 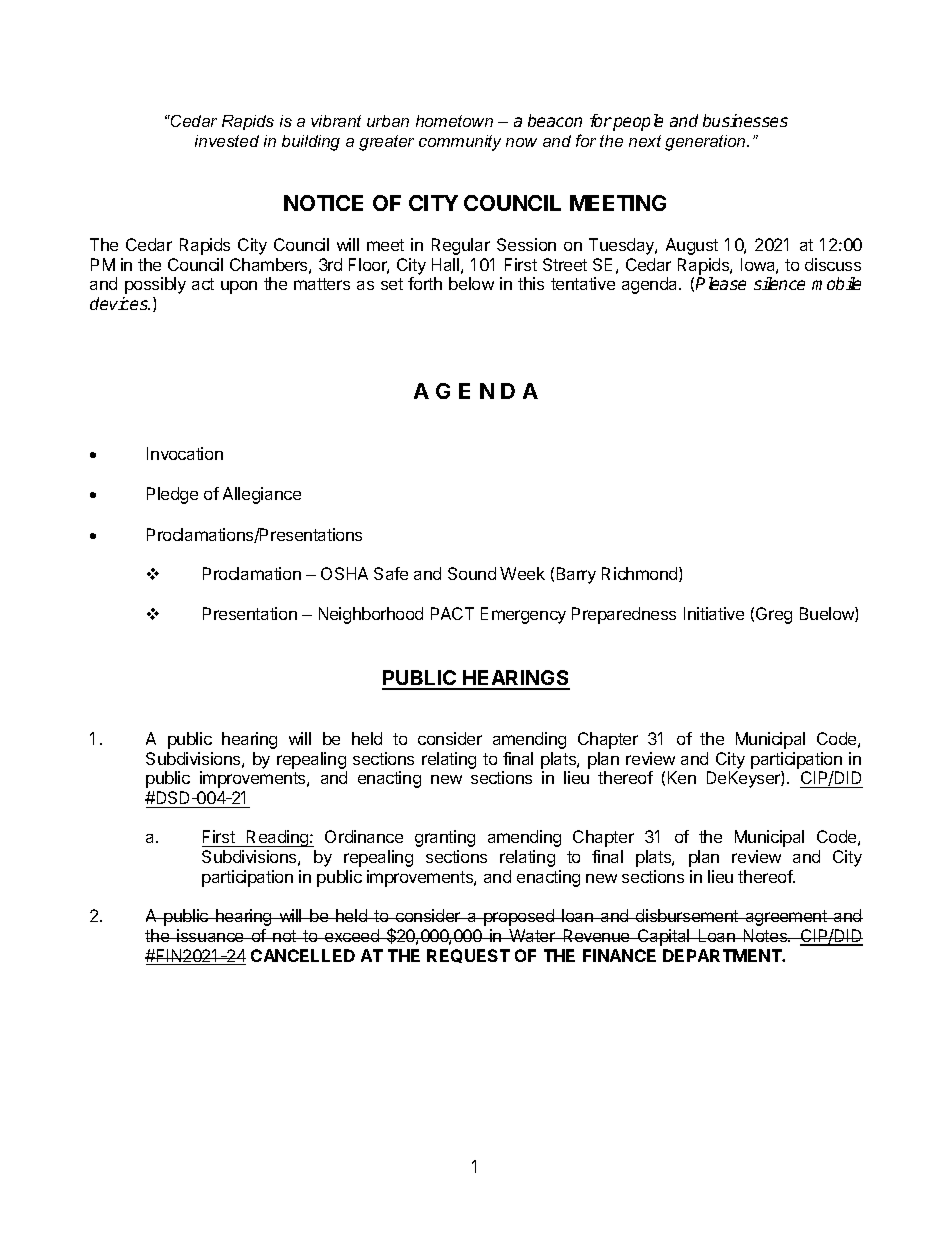 What do you see at coordinates (641, 574) in the page?
I see `Richmond` at bounding box center [641, 574].
